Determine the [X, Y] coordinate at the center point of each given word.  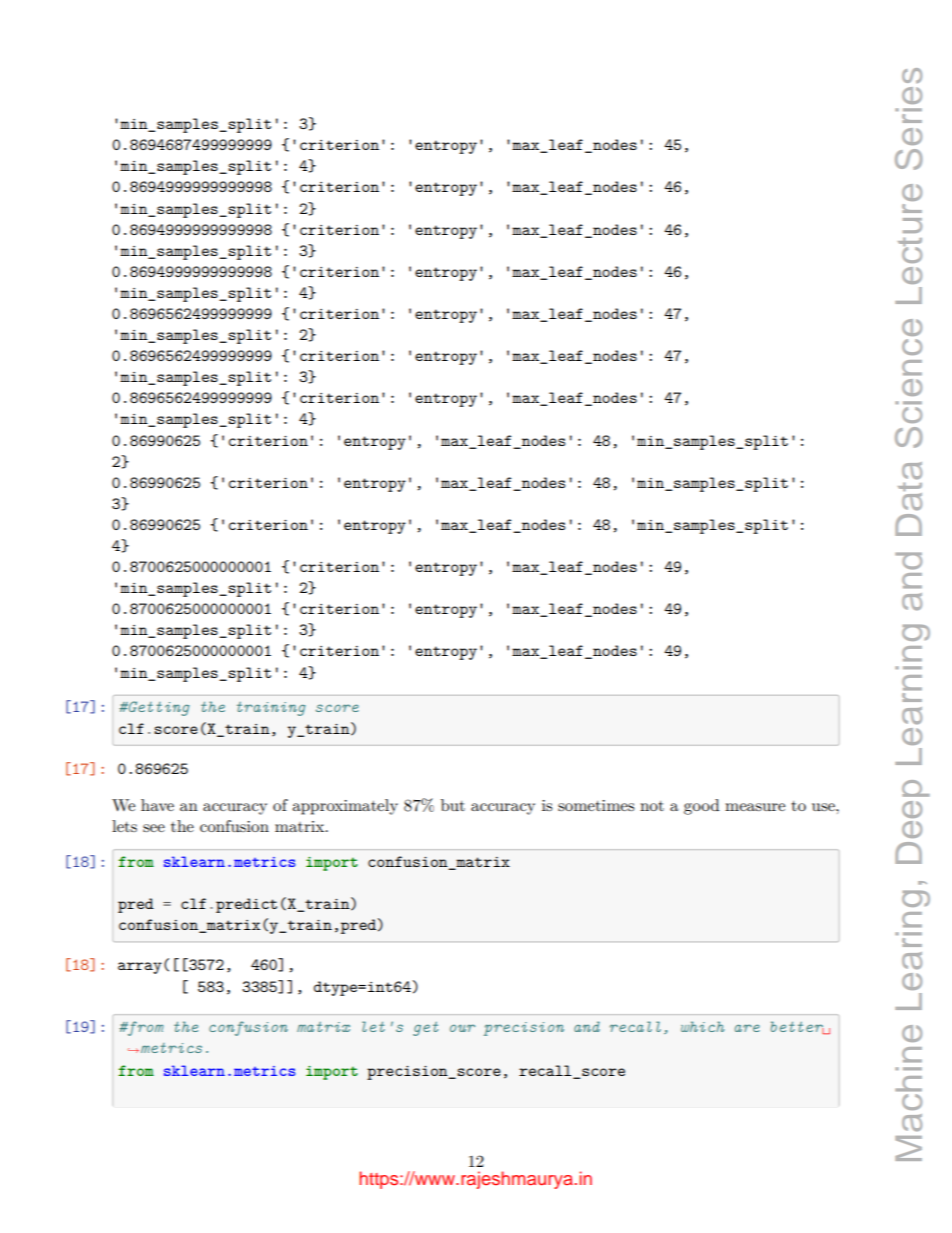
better [798, 1027]
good [701, 807]
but [453, 805]
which [703, 1026]
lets [124, 826]
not [652, 806]
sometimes [596, 805]
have [157, 805]
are [747, 1028]
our [462, 1028]
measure [755, 807]
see [154, 828]
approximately [345, 807]
